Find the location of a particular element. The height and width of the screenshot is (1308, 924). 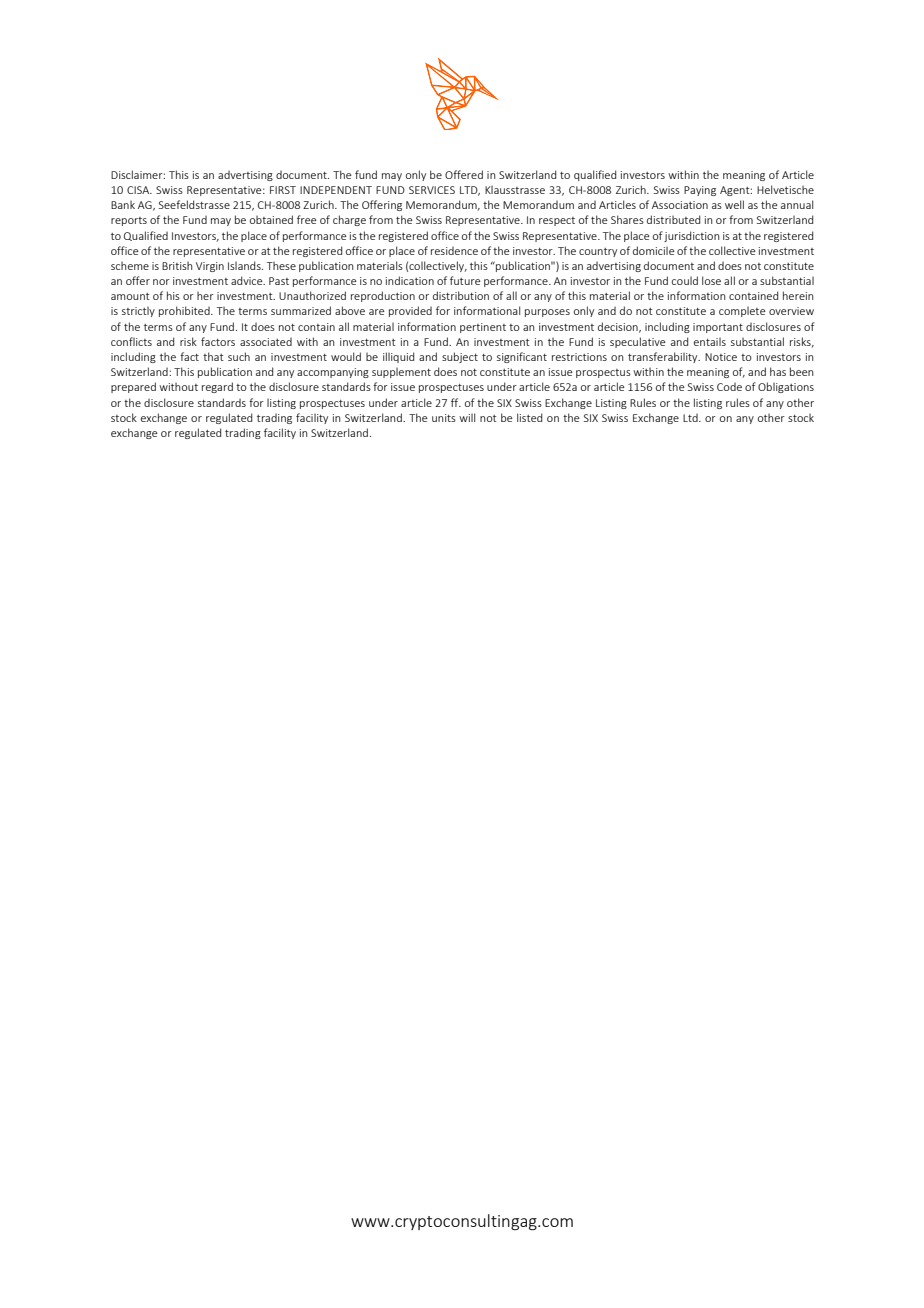

lose is located at coordinates (711, 280).
